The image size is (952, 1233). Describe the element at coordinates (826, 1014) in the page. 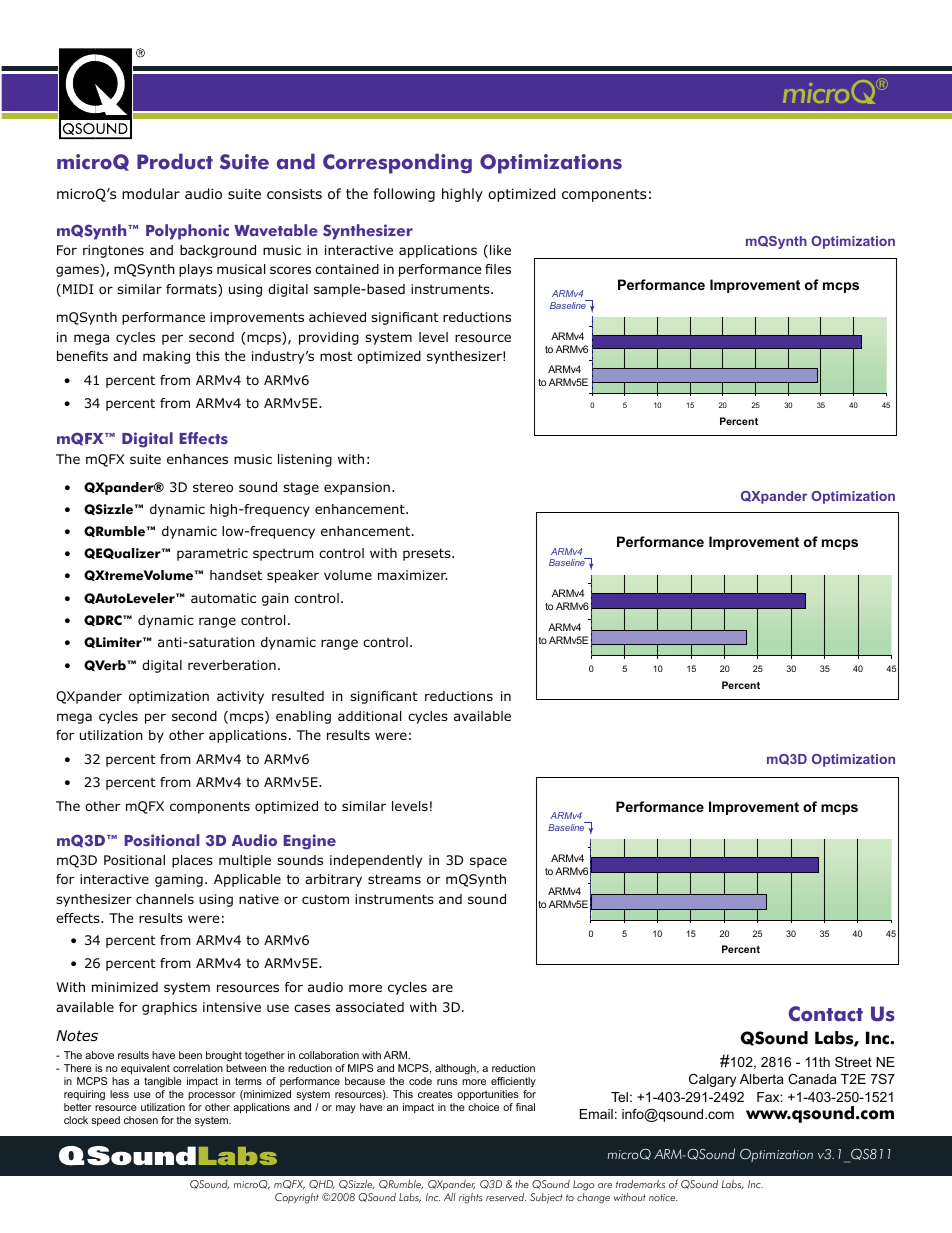

I see `Contact` at that location.
